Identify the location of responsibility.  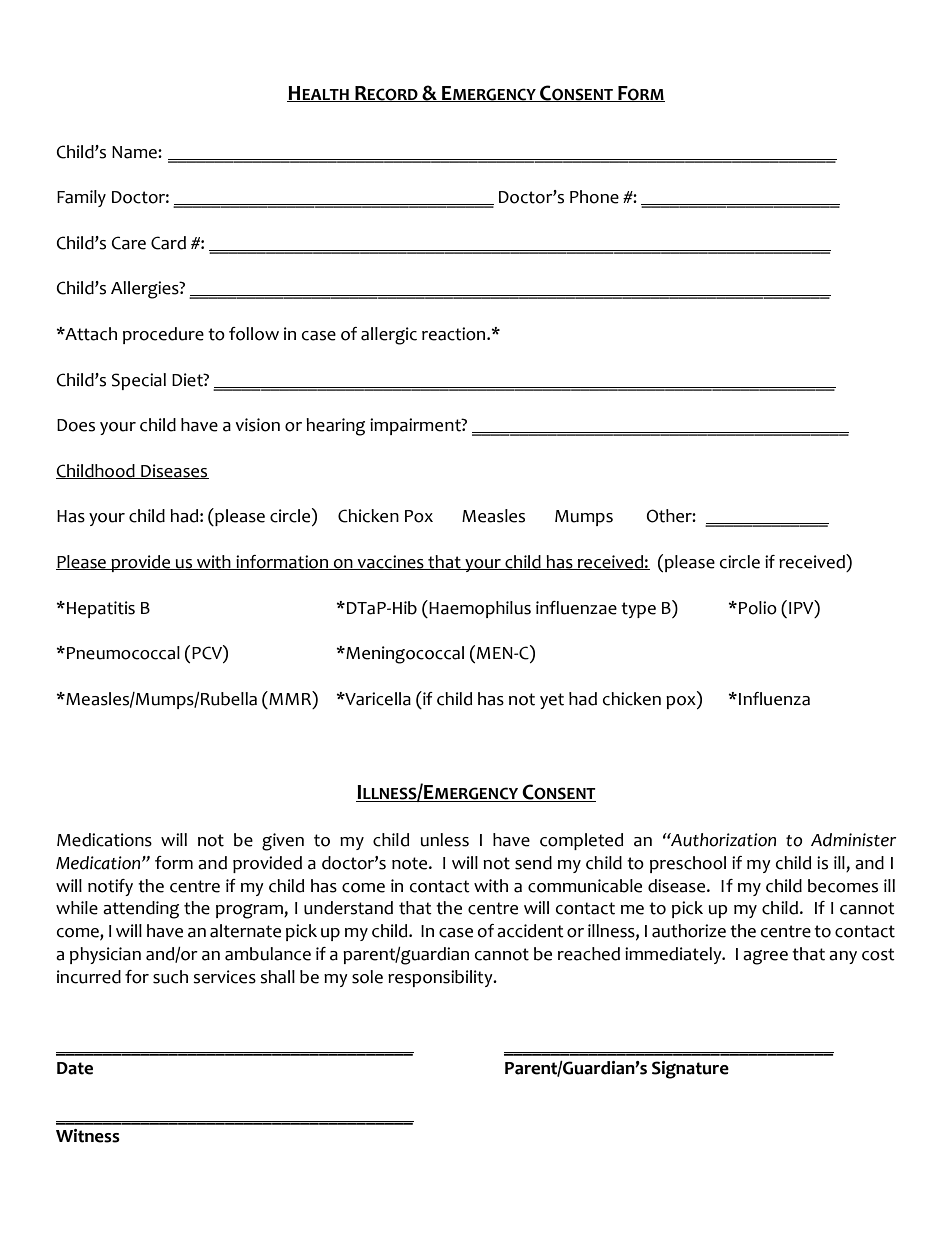
(441, 978).
